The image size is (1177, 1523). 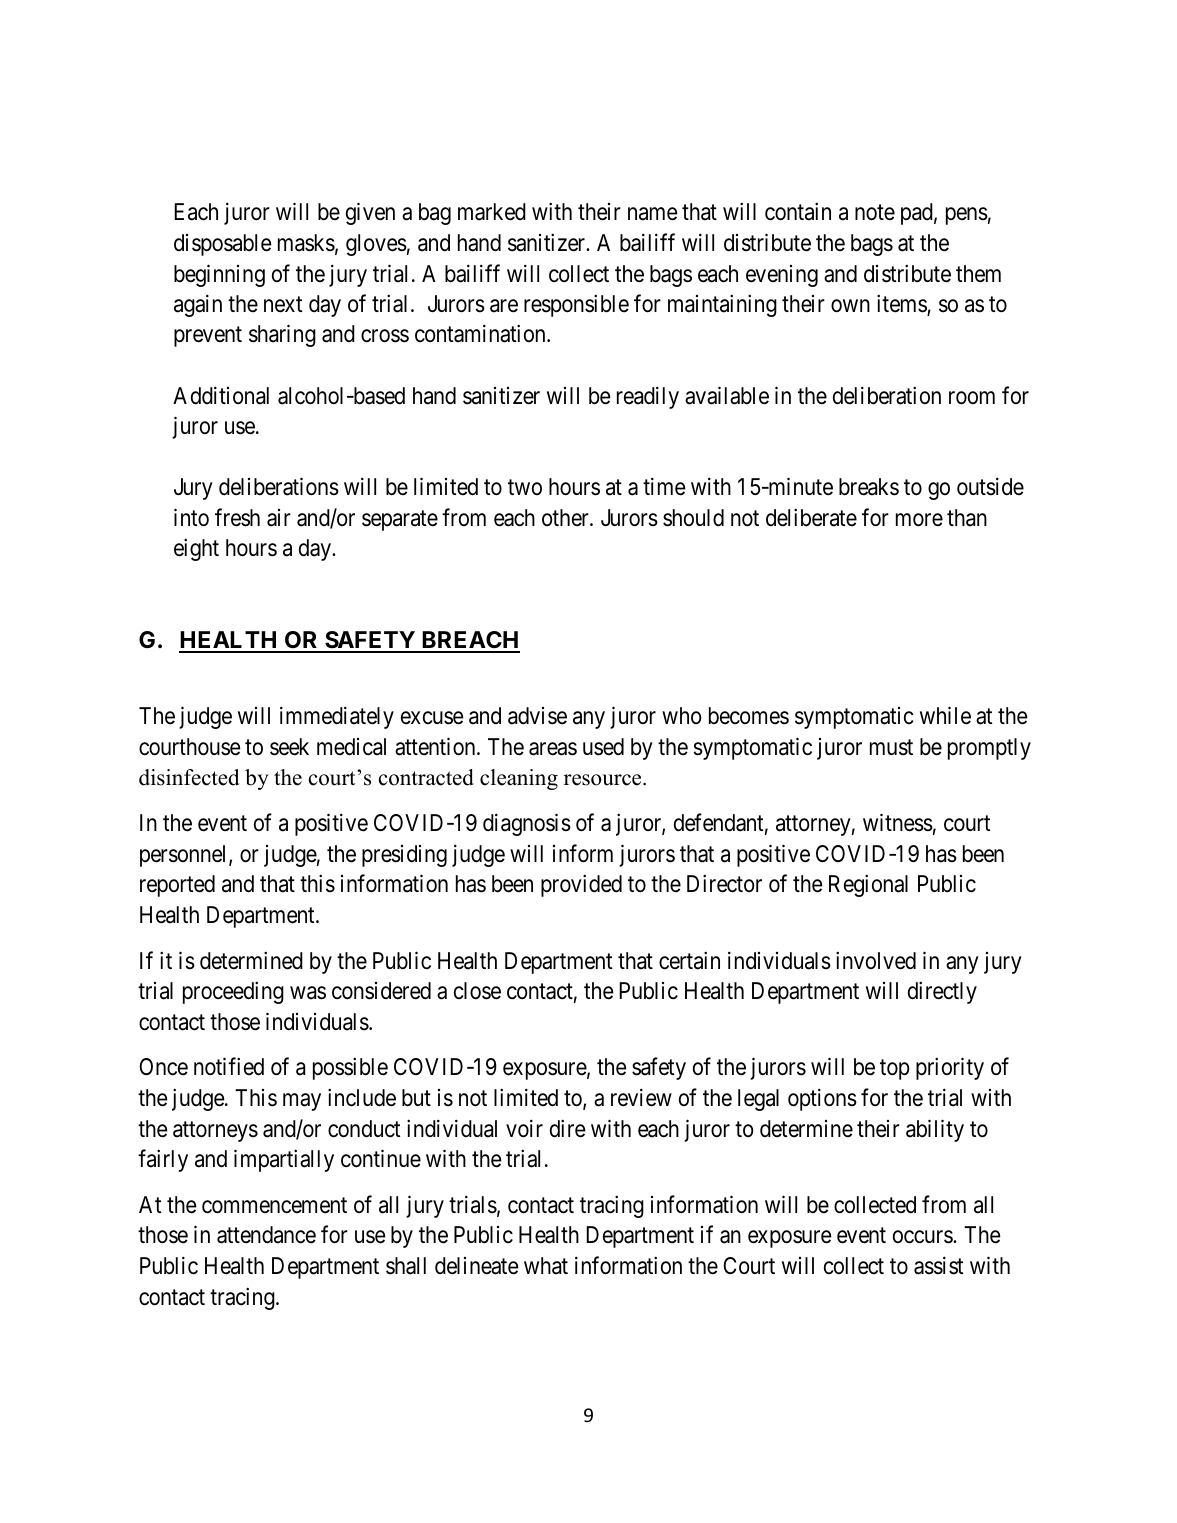 I want to click on note, so click(x=875, y=213).
